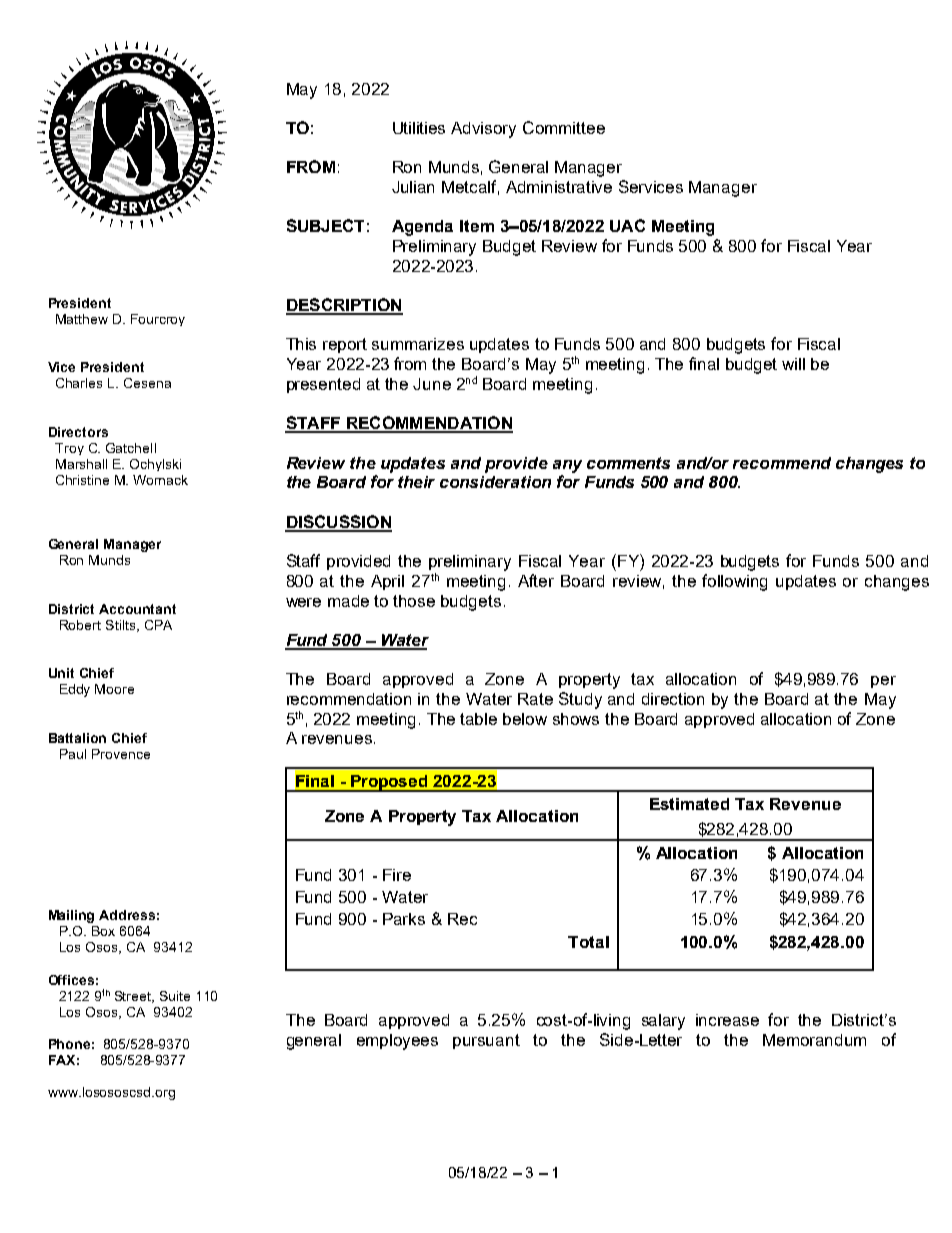  What do you see at coordinates (121, 754) in the page?
I see `Provence` at bounding box center [121, 754].
